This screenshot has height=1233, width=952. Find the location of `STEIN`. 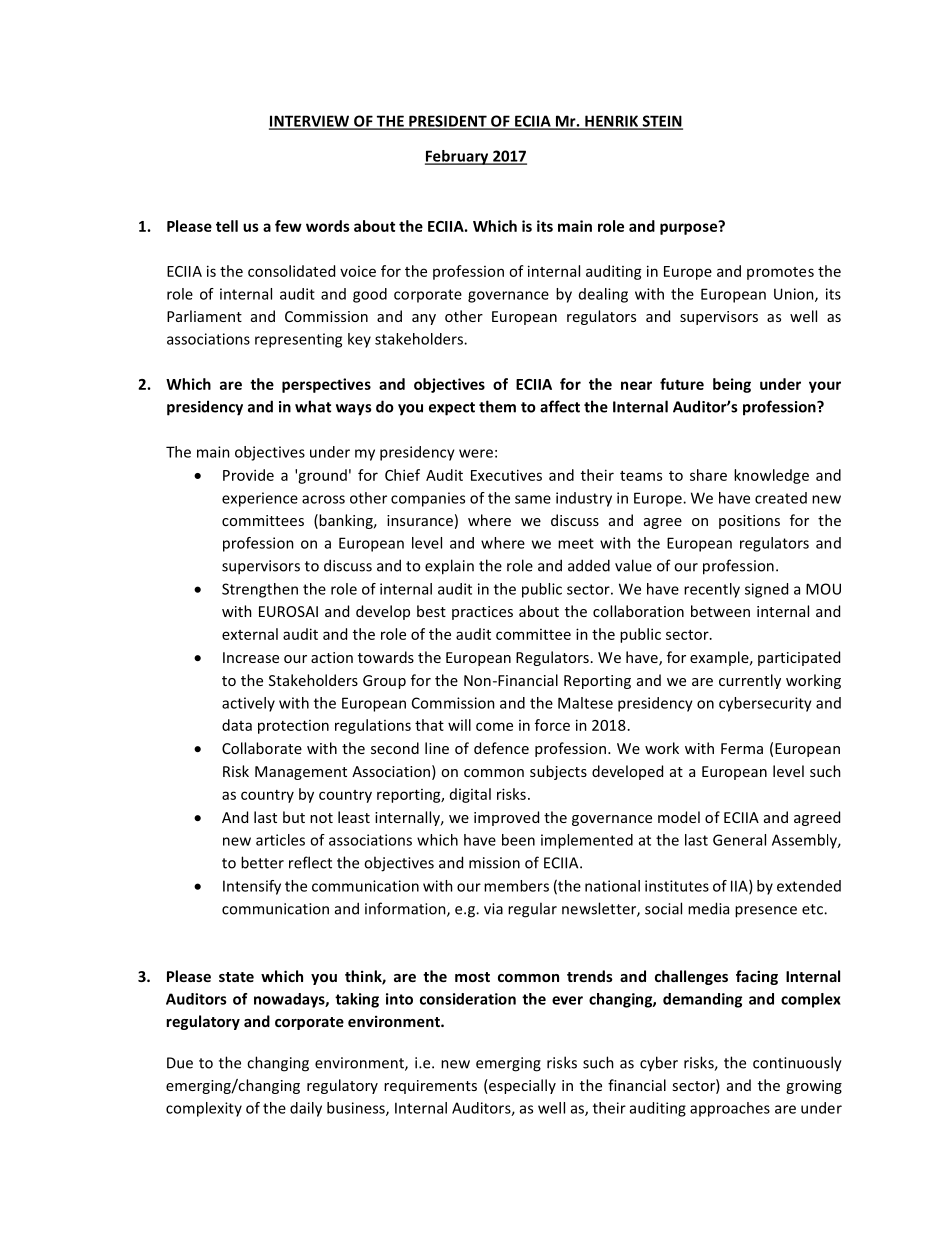

STEIN is located at coordinates (661, 122).
